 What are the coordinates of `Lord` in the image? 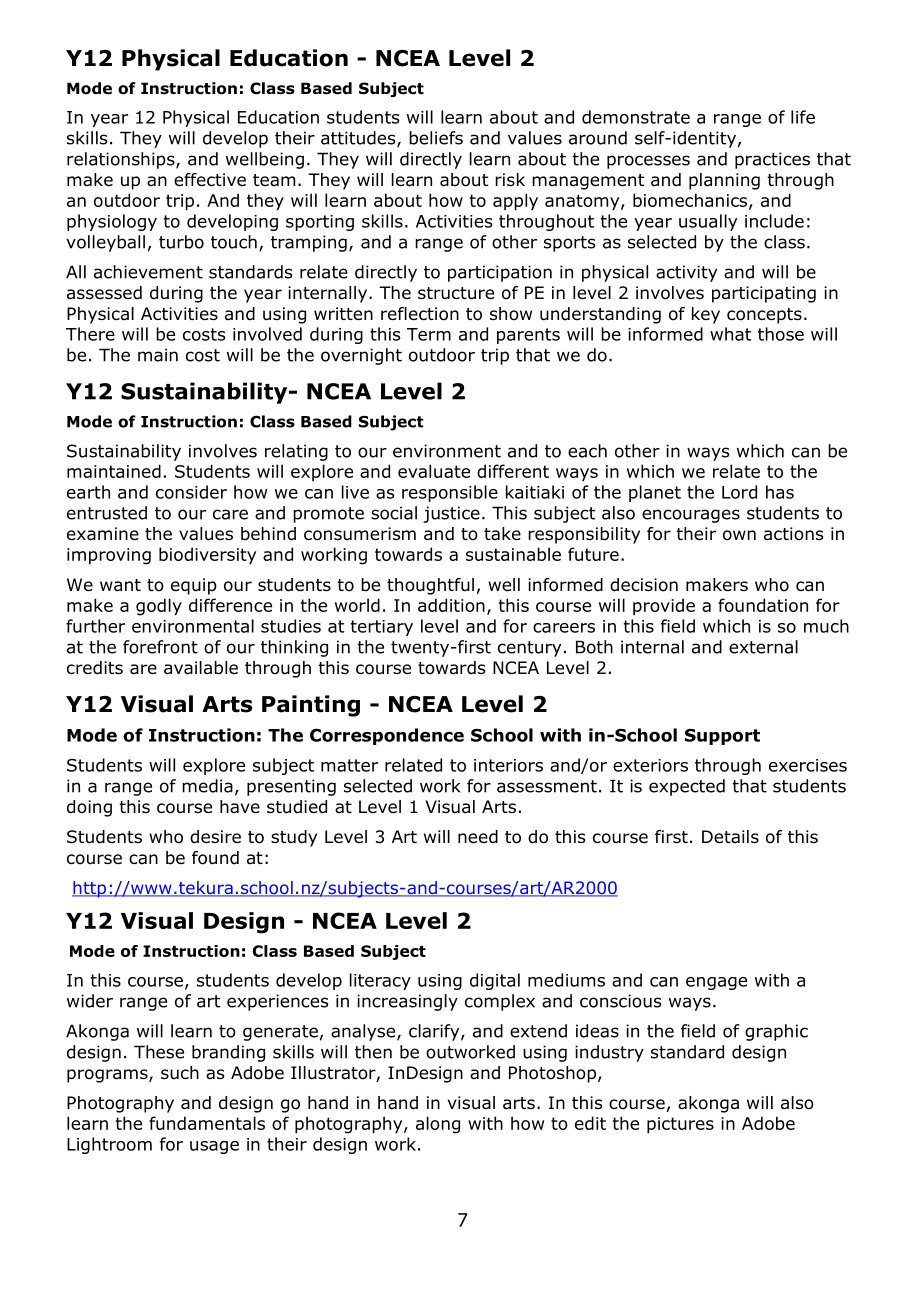 It's located at (739, 492).
